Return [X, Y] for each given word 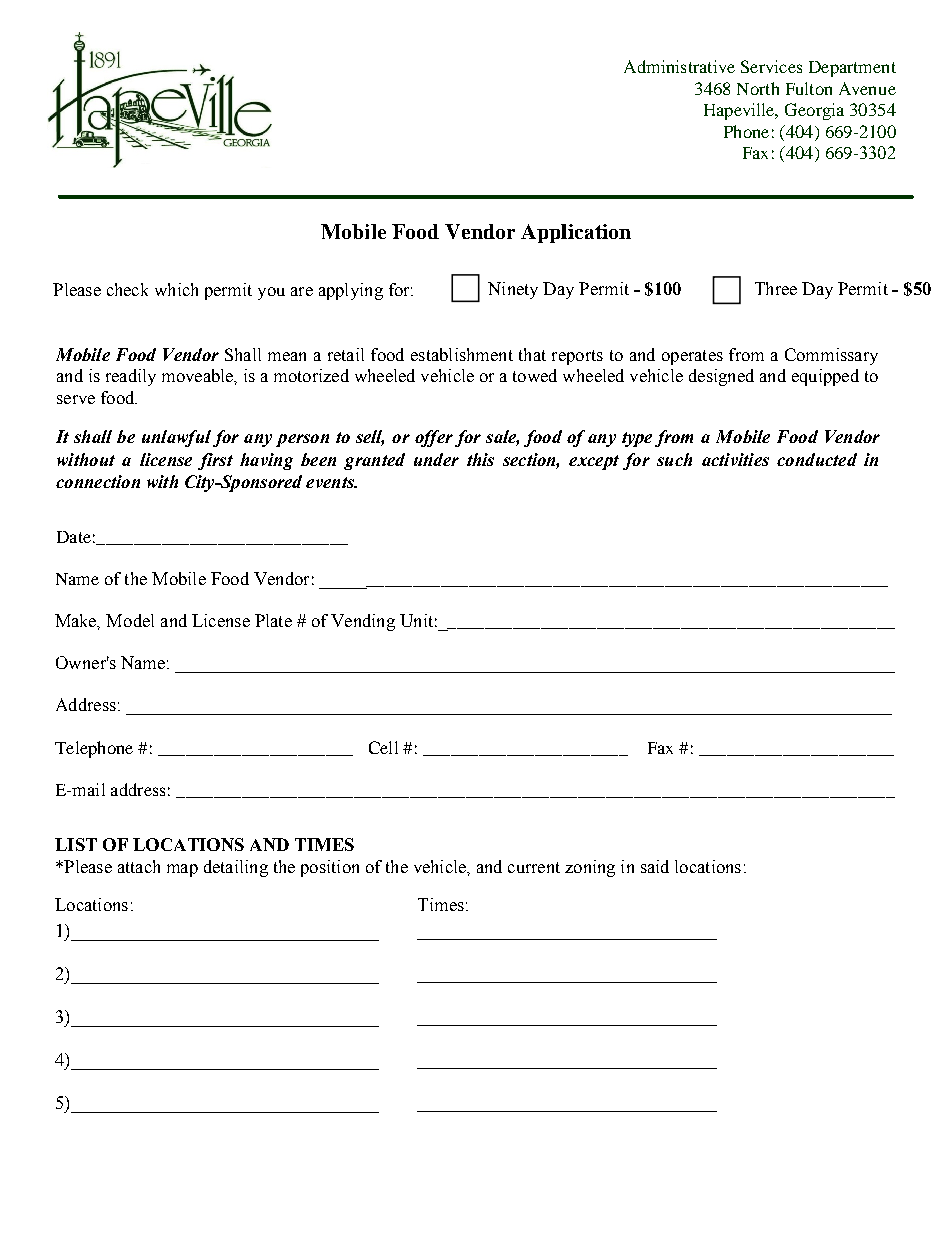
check [127, 289]
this [480, 459]
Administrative [679, 66]
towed [535, 375]
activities [735, 459]
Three [776, 288]
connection [98, 481]
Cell [383, 747]
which [176, 289]
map [182, 870]
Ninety [513, 290]
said [655, 866]
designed [721, 377]
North [758, 88]
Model [130, 620]
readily [131, 377]
